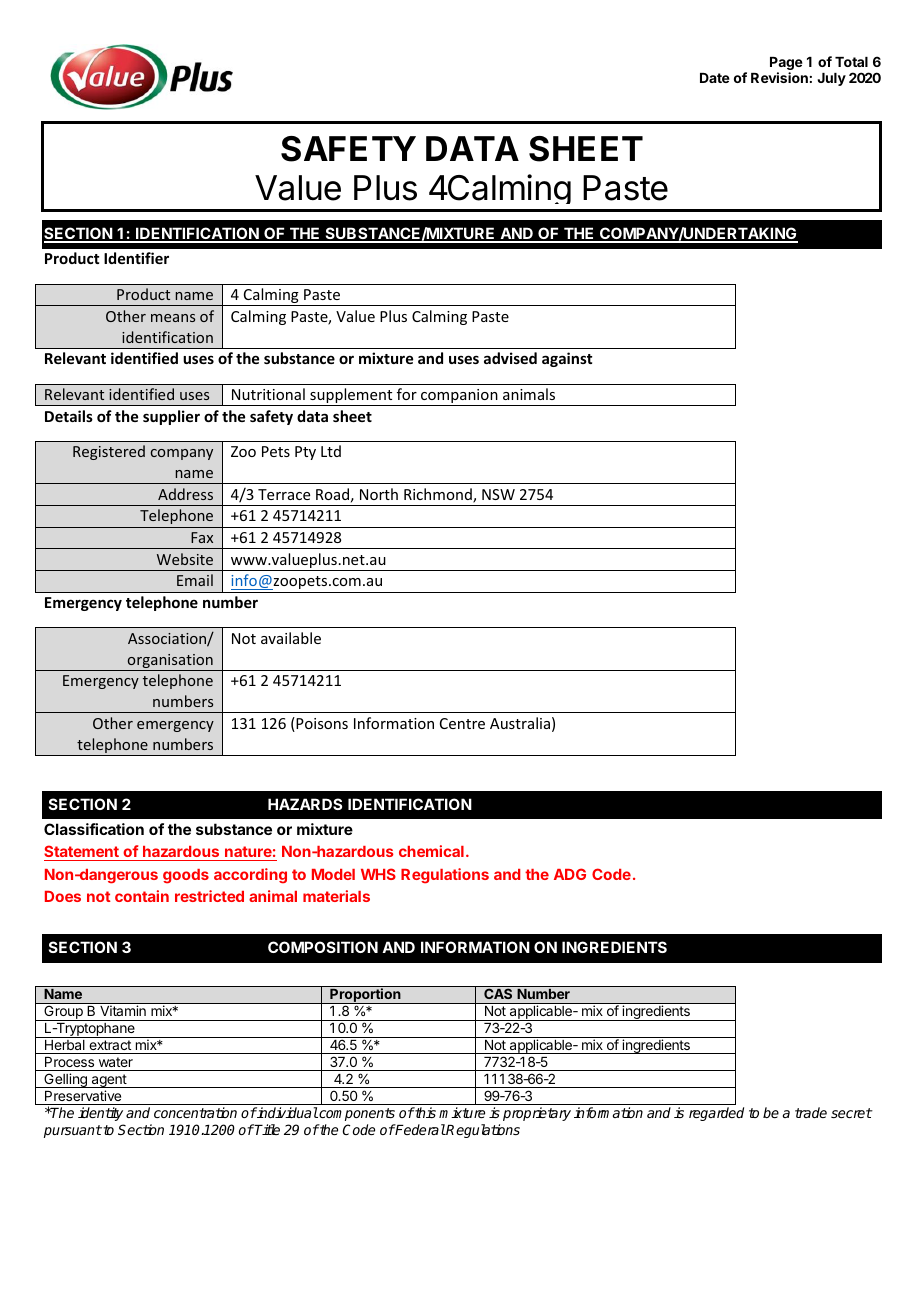 The width and height of the screenshot is (924, 1308). What do you see at coordinates (195, 1112) in the screenshot?
I see `concentration` at bounding box center [195, 1112].
